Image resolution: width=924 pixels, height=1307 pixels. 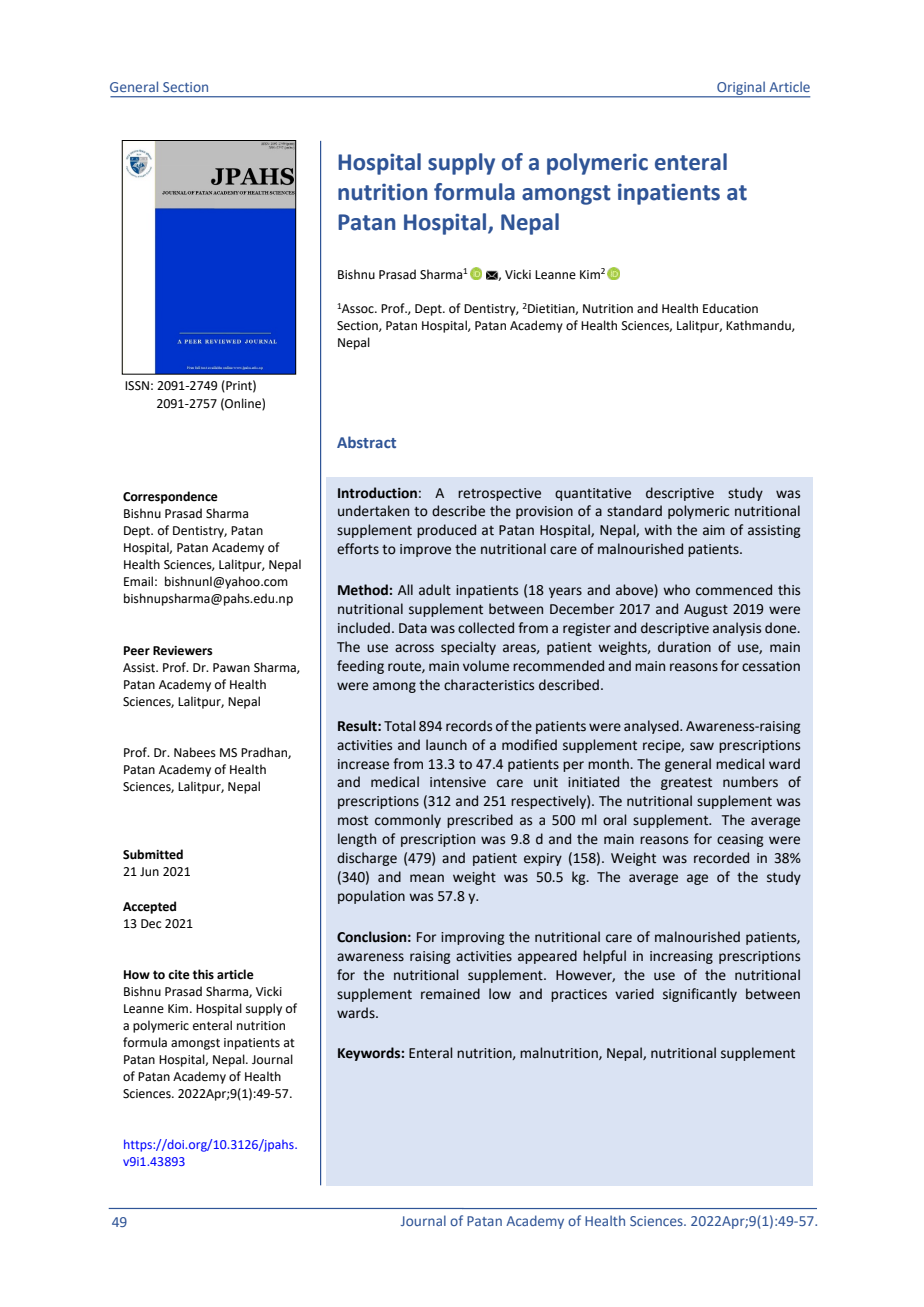 What do you see at coordinates (137, 386) in the screenshot?
I see `ISSN` at bounding box center [137, 386].
